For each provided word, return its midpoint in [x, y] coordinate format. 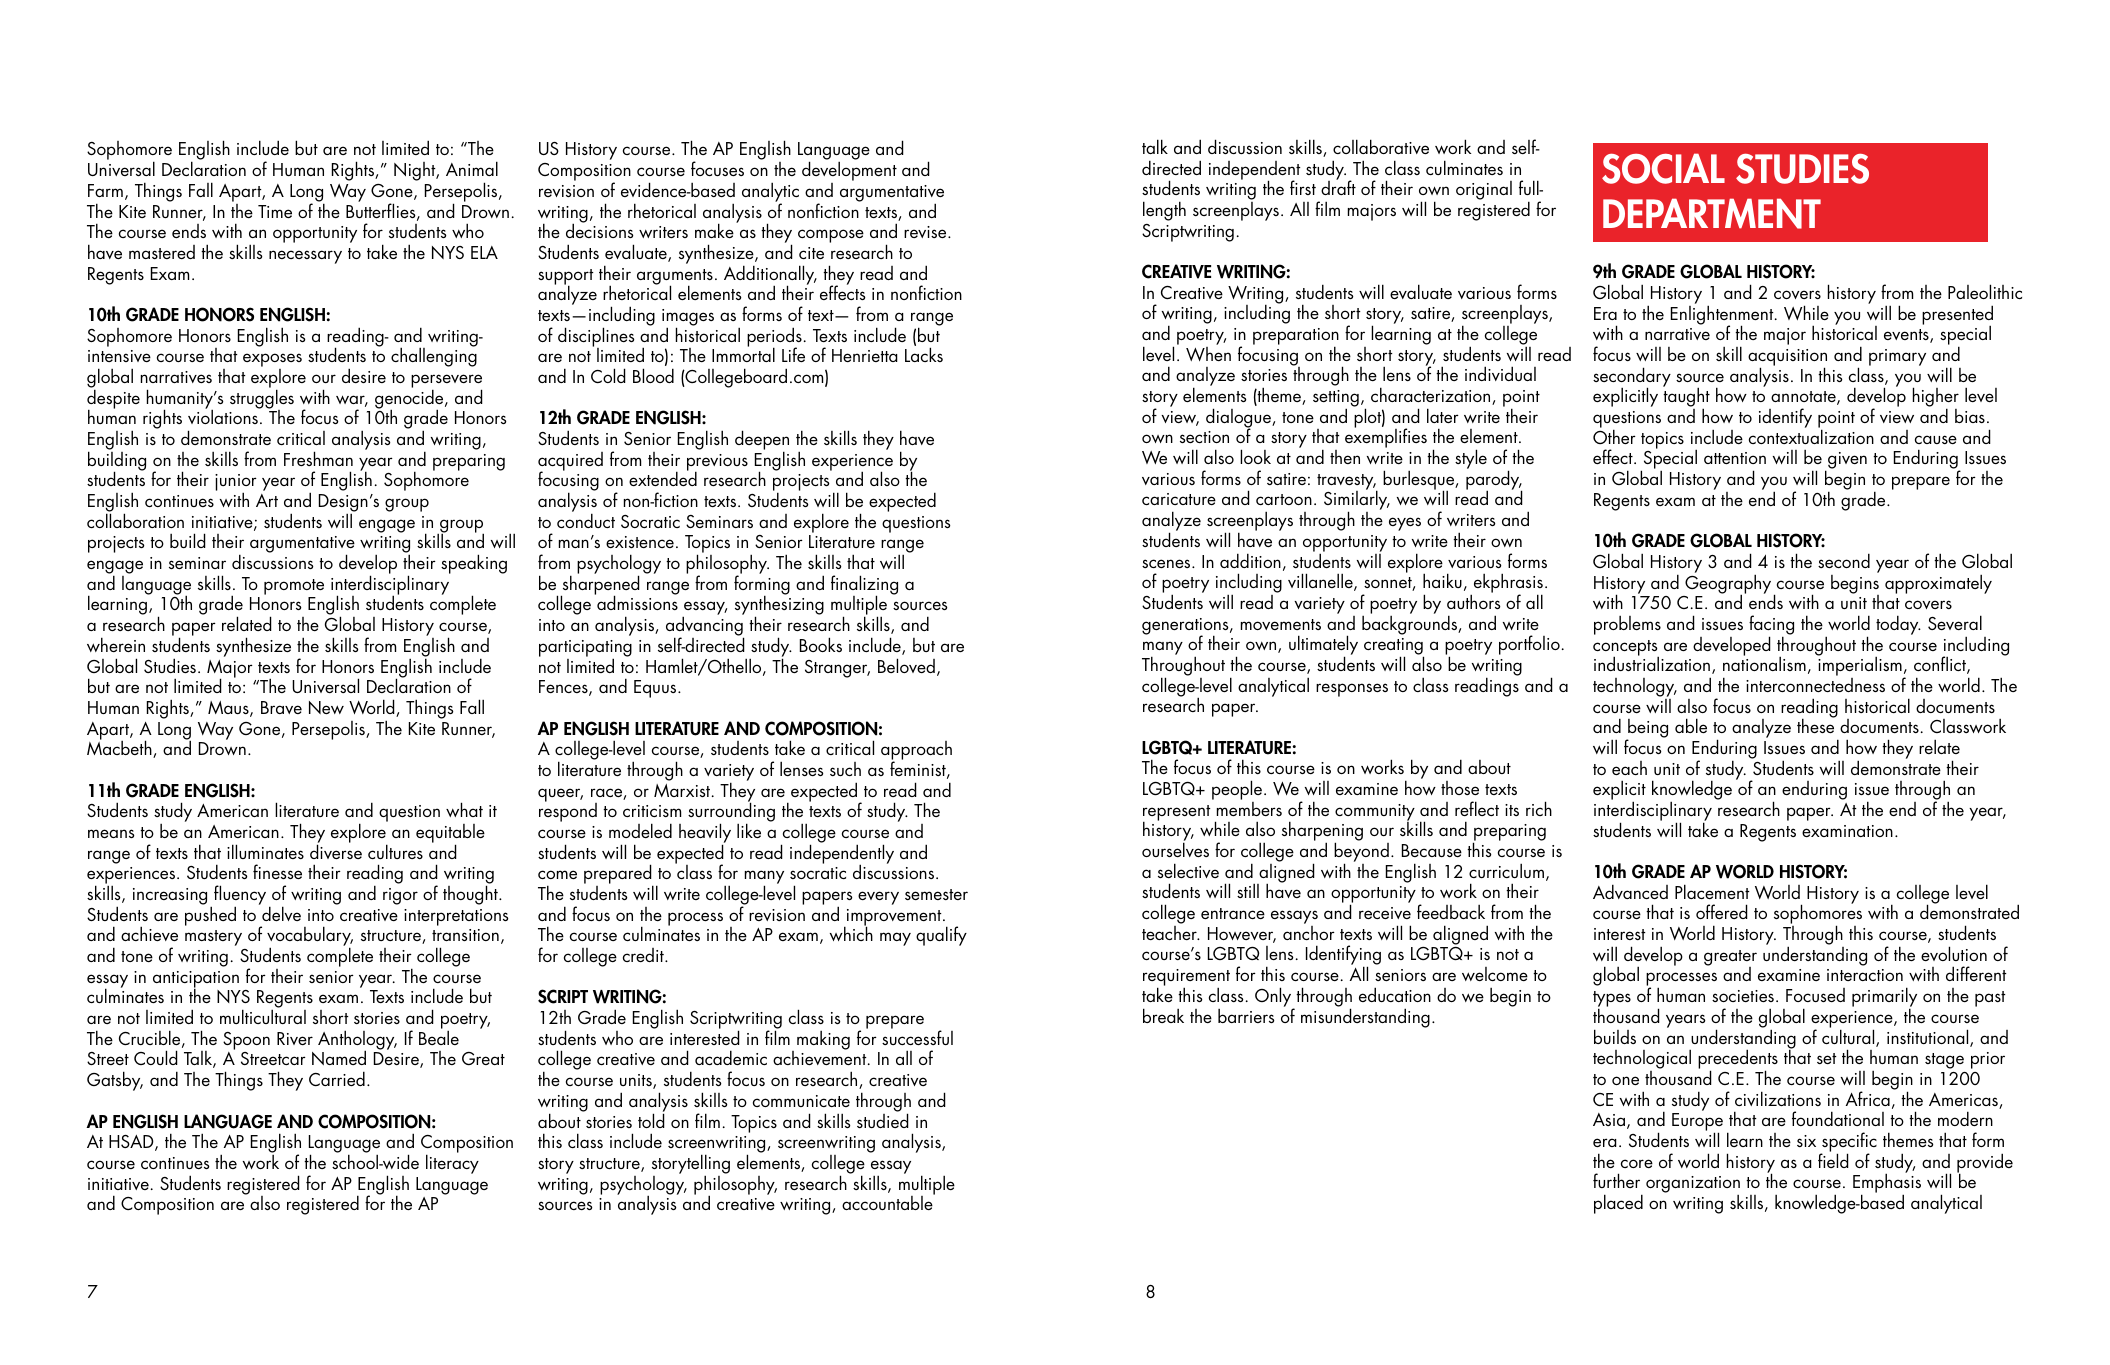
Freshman [318, 458]
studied [883, 1119]
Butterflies [382, 211]
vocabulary [310, 937]
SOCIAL [1663, 168]
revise [926, 232]
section [1204, 437]
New [326, 707]
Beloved [906, 665]
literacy [452, 1164]
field [1833, 1159]
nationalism [1764, 663]
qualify [941, 936]
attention [1735, 458]
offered [1722, 911]
